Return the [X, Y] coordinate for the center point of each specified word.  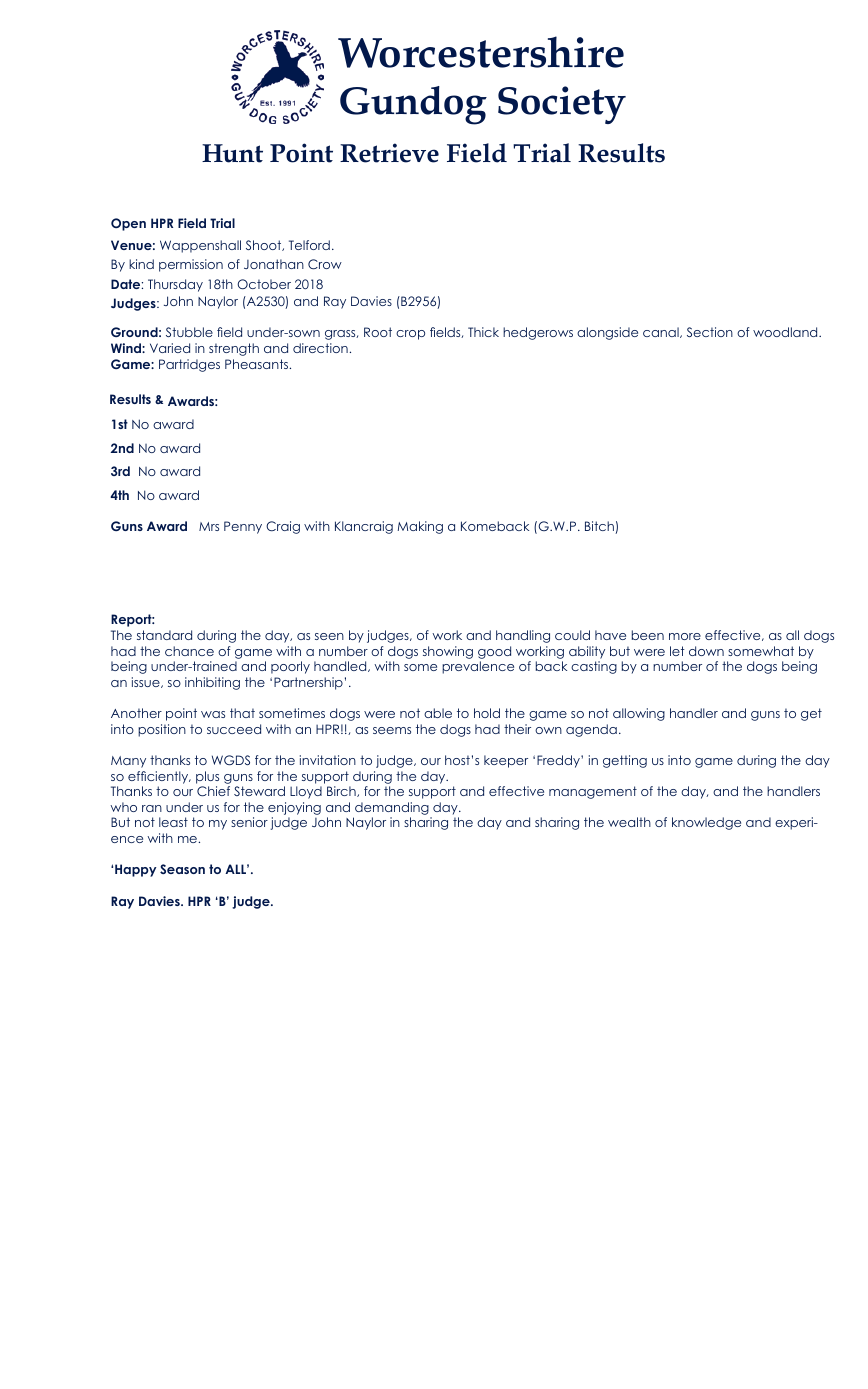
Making [420, 527]
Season [182, 869]
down [706, 651]
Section [710, 332]
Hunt [232, 153]
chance [189, 651]
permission [191, 265]
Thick [483, 332]
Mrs [209, 526]
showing [448, 652]
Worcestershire [481, 52]
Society [562, 105]
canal [662, 332]
